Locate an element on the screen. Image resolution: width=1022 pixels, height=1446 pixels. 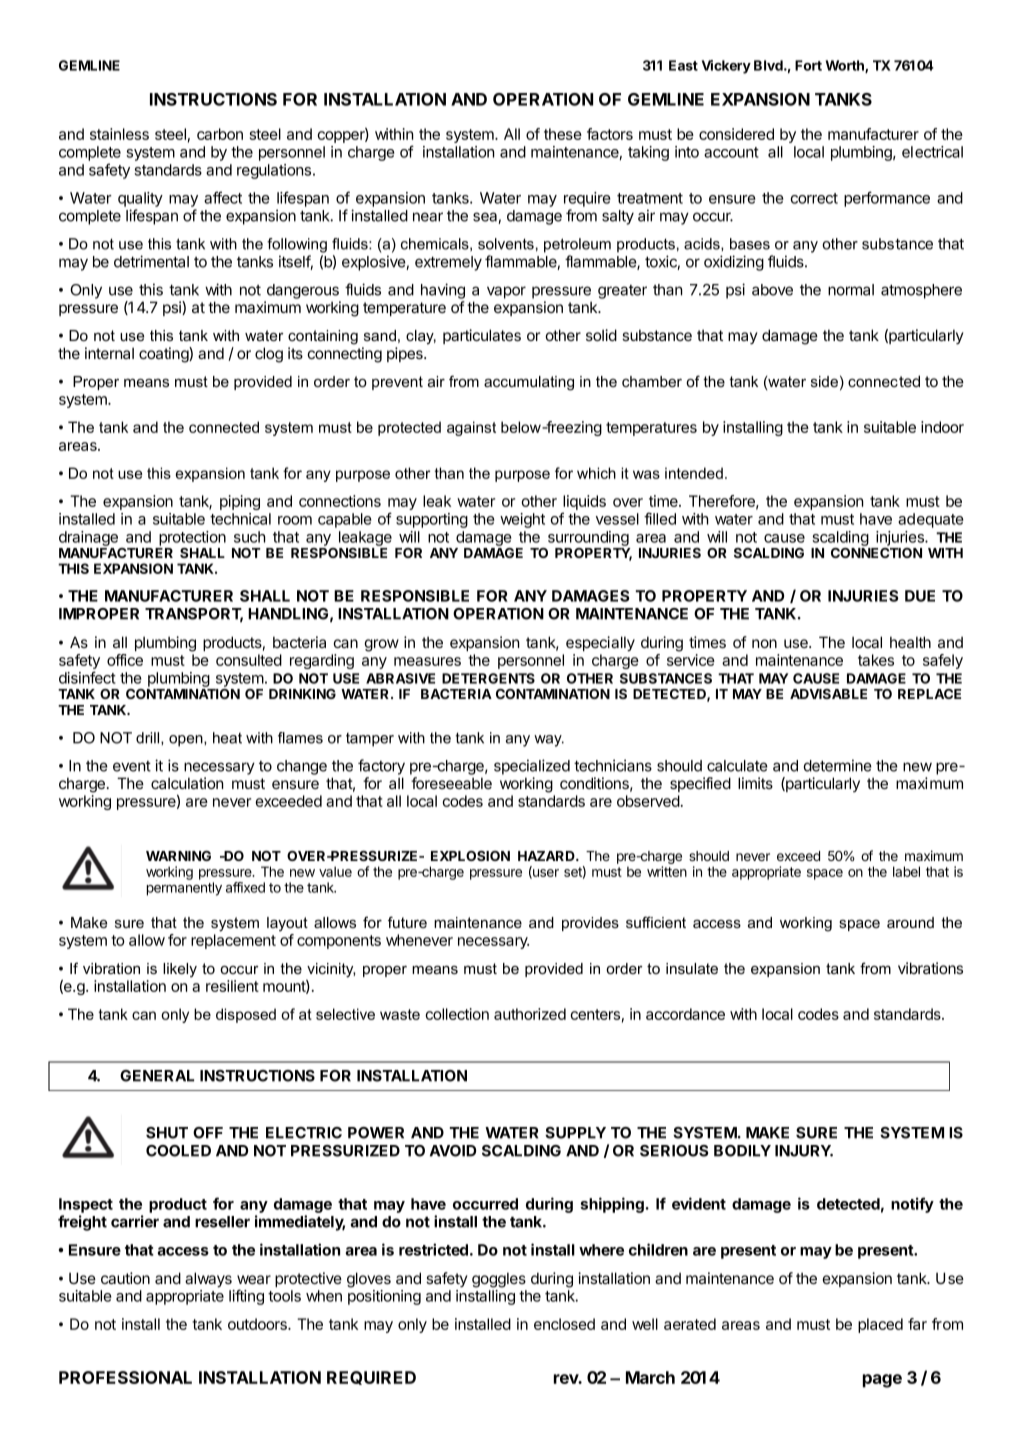
Worth is located at coordinates (845, 66).
